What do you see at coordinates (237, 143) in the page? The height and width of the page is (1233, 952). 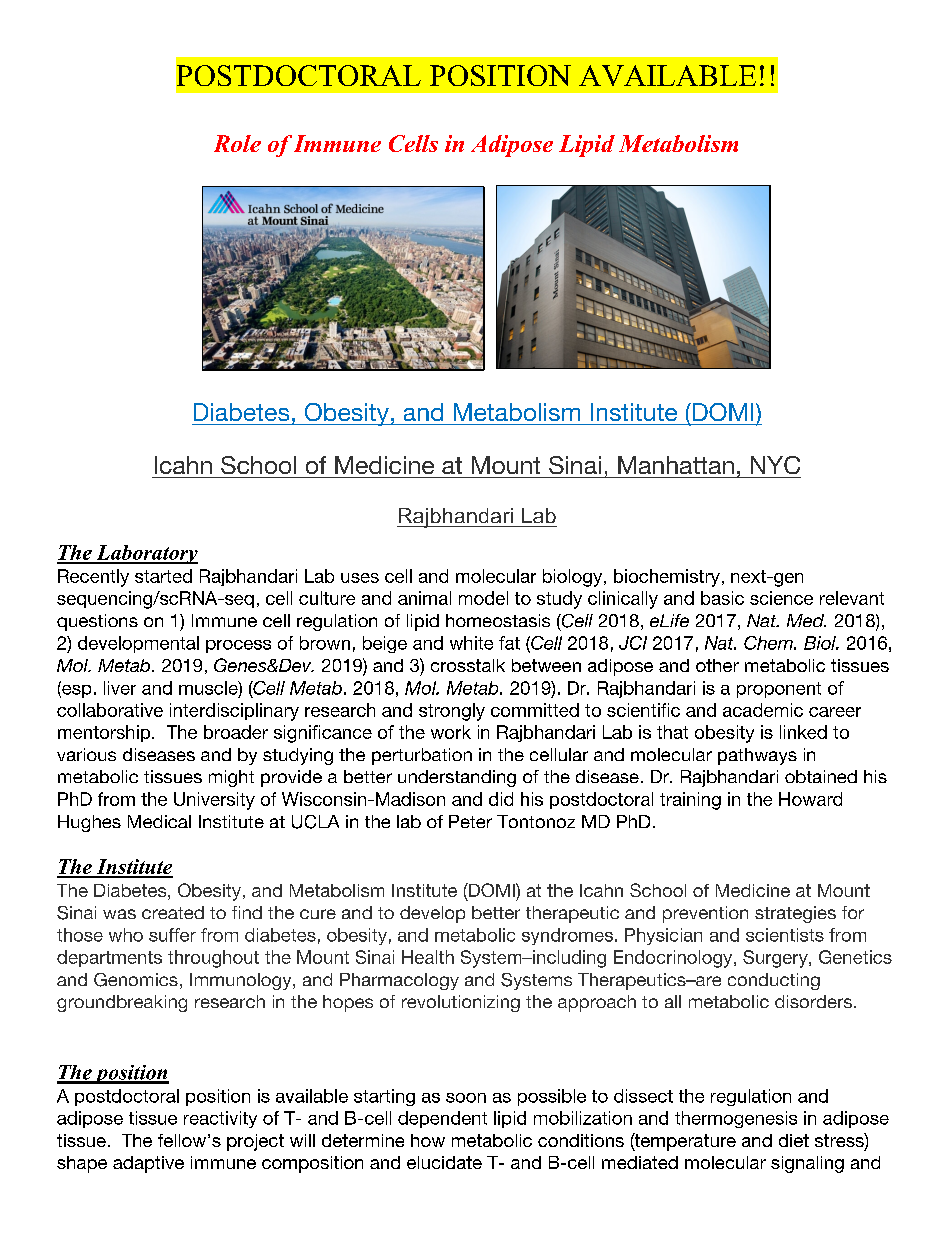 I see `Role` at bounding box center [237, 143].
